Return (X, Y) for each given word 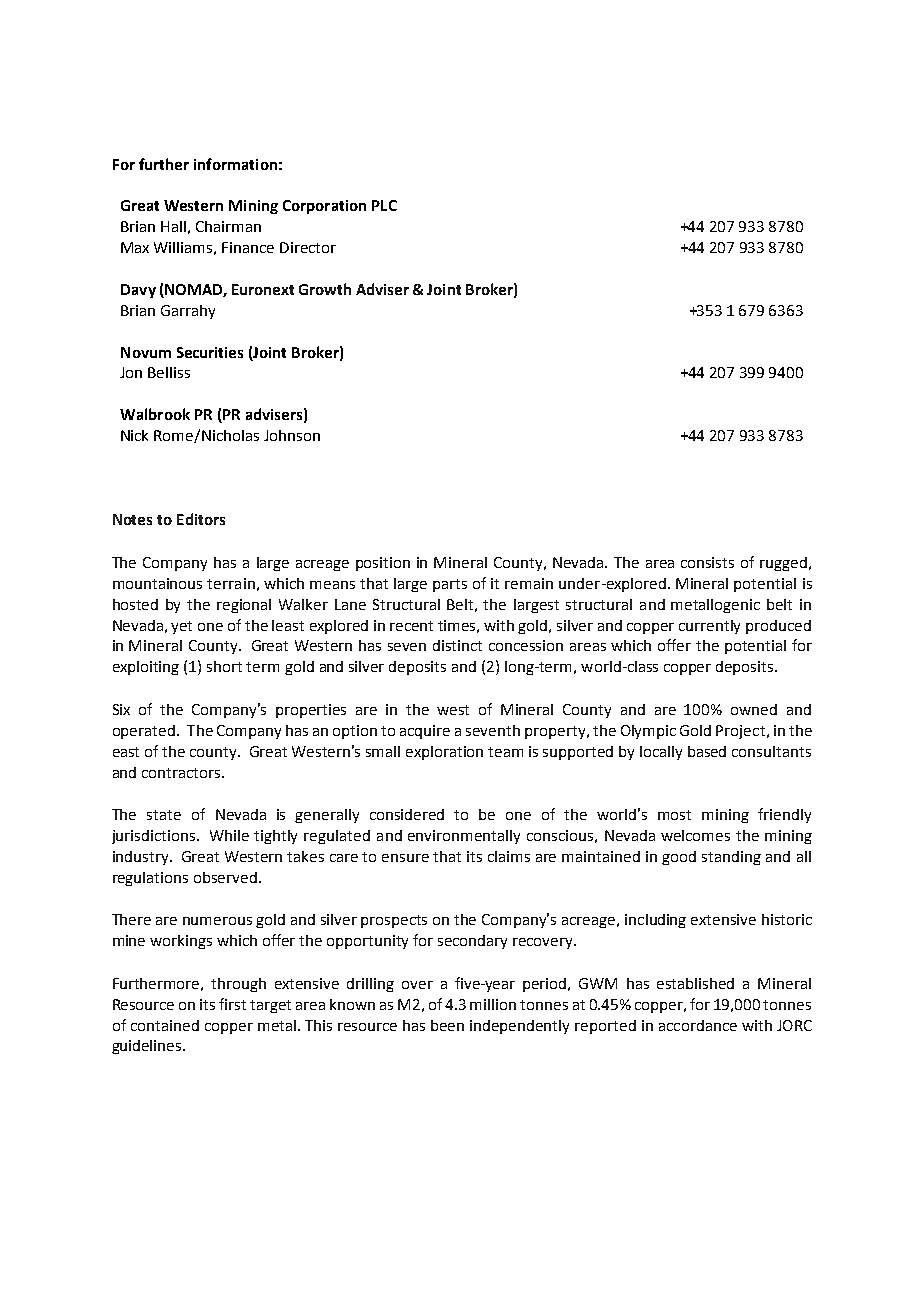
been (447, 1025)
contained (165, 1025)
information (235, 164)
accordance (698, 1025)
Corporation (324, 207)
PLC (384, 205)
